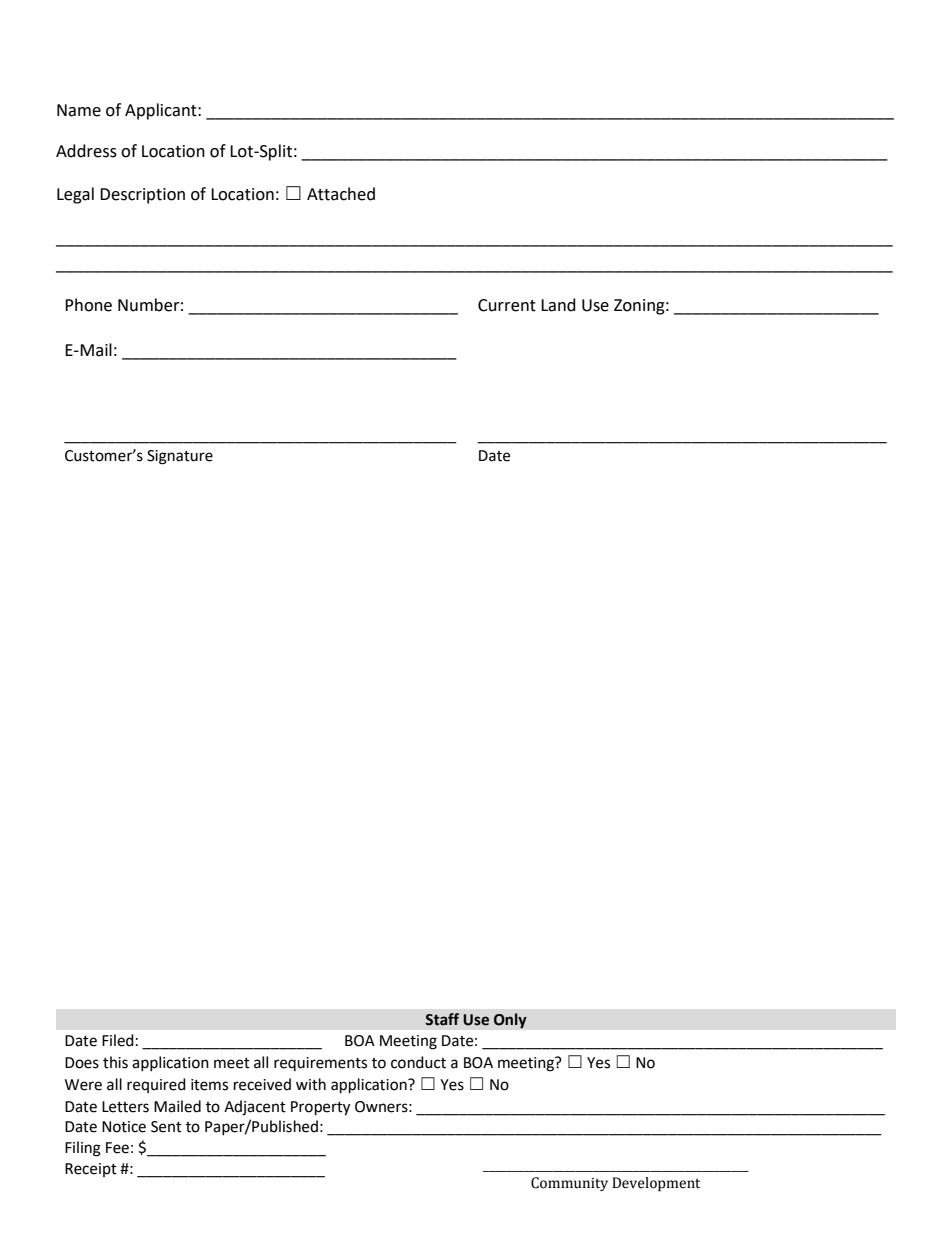 The image size is (952, 1233). What do you see at coordinates (124, 1127) in the screenshot?
I see `Notice` at bounding box center [124, 1127].
